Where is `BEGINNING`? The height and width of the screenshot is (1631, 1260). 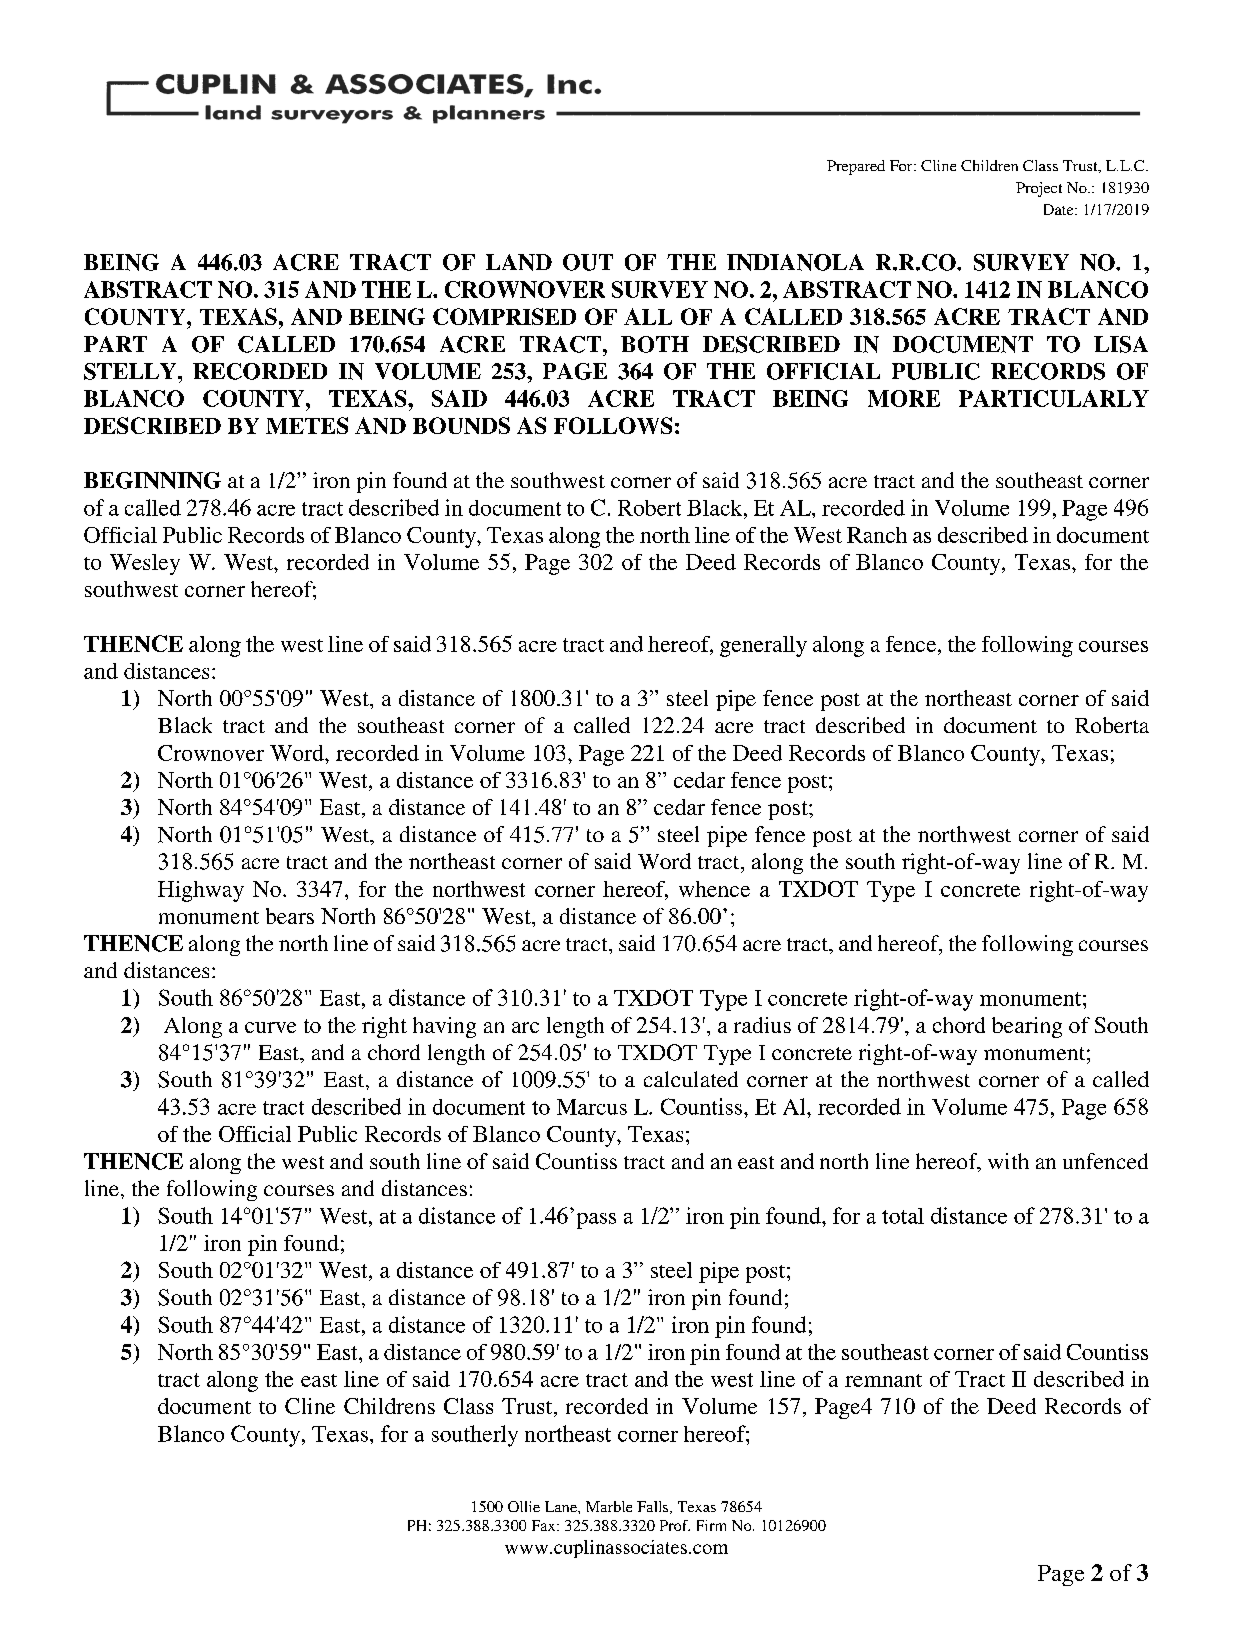
BEGINNING is located at coordinates (152, 480).
